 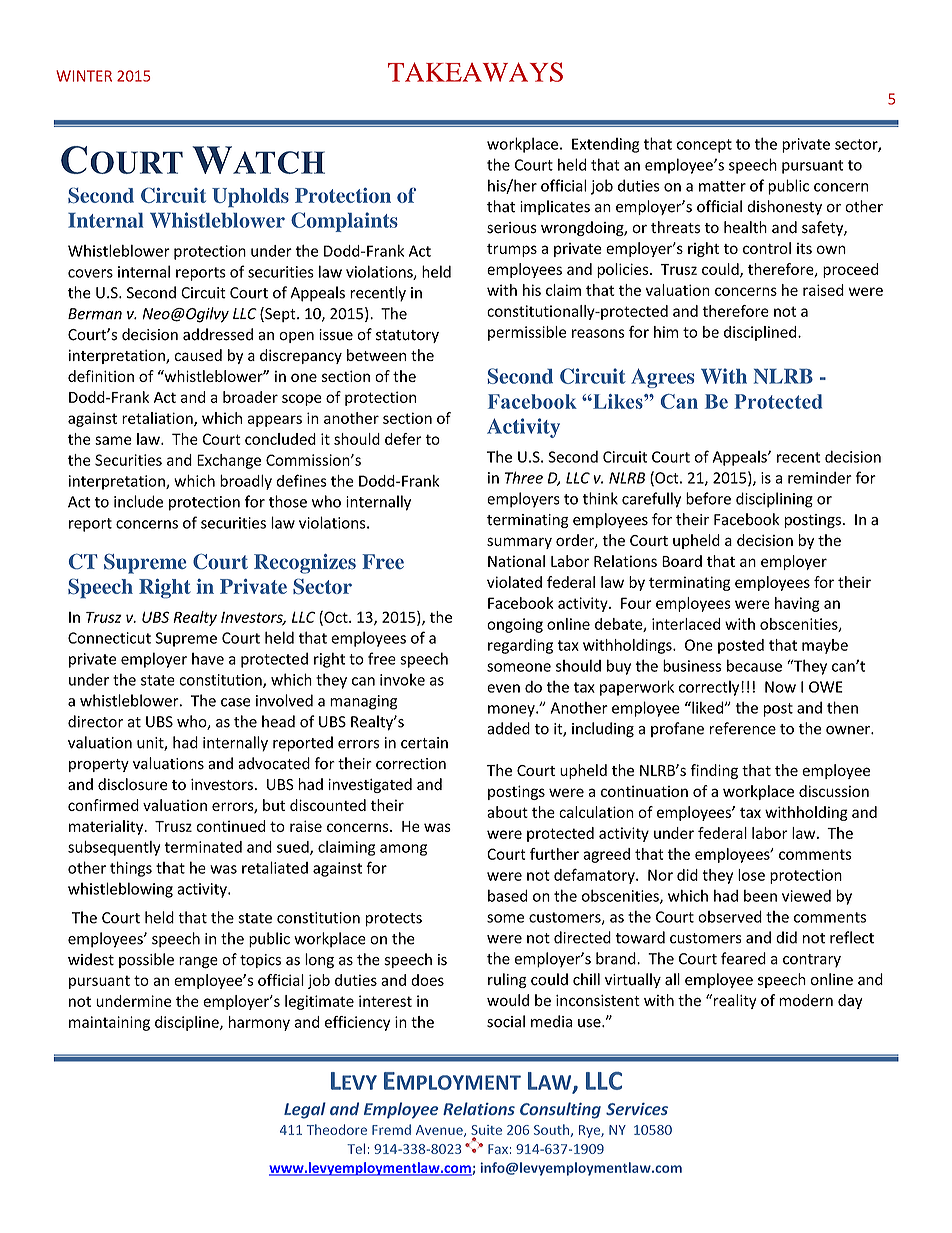 What do you see at coordinates (218, 334) in the image?
I see `addressed` at bounding box center [218, 334].
